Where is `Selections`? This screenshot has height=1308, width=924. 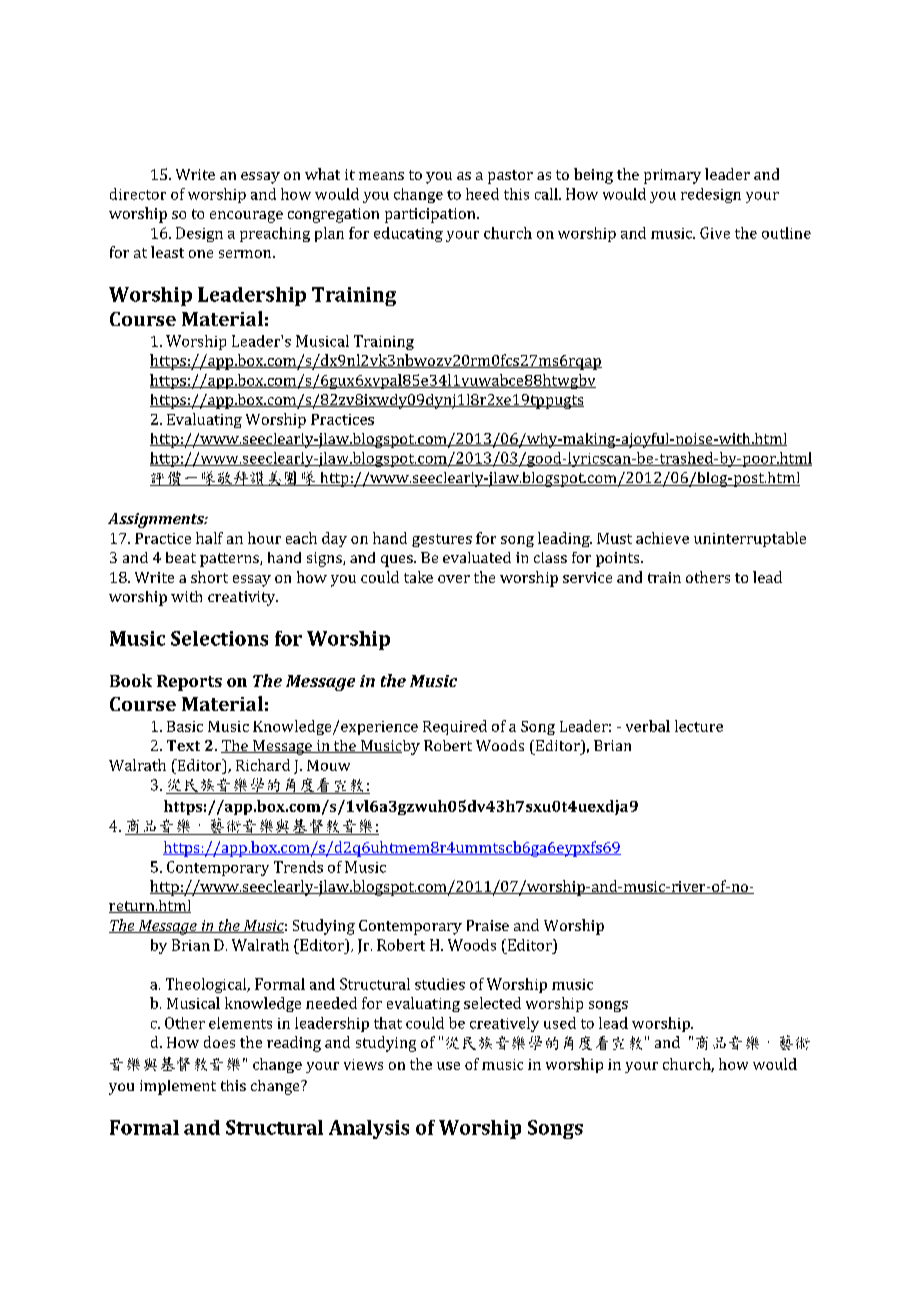
Selections is located at coordinates (219, 638).
